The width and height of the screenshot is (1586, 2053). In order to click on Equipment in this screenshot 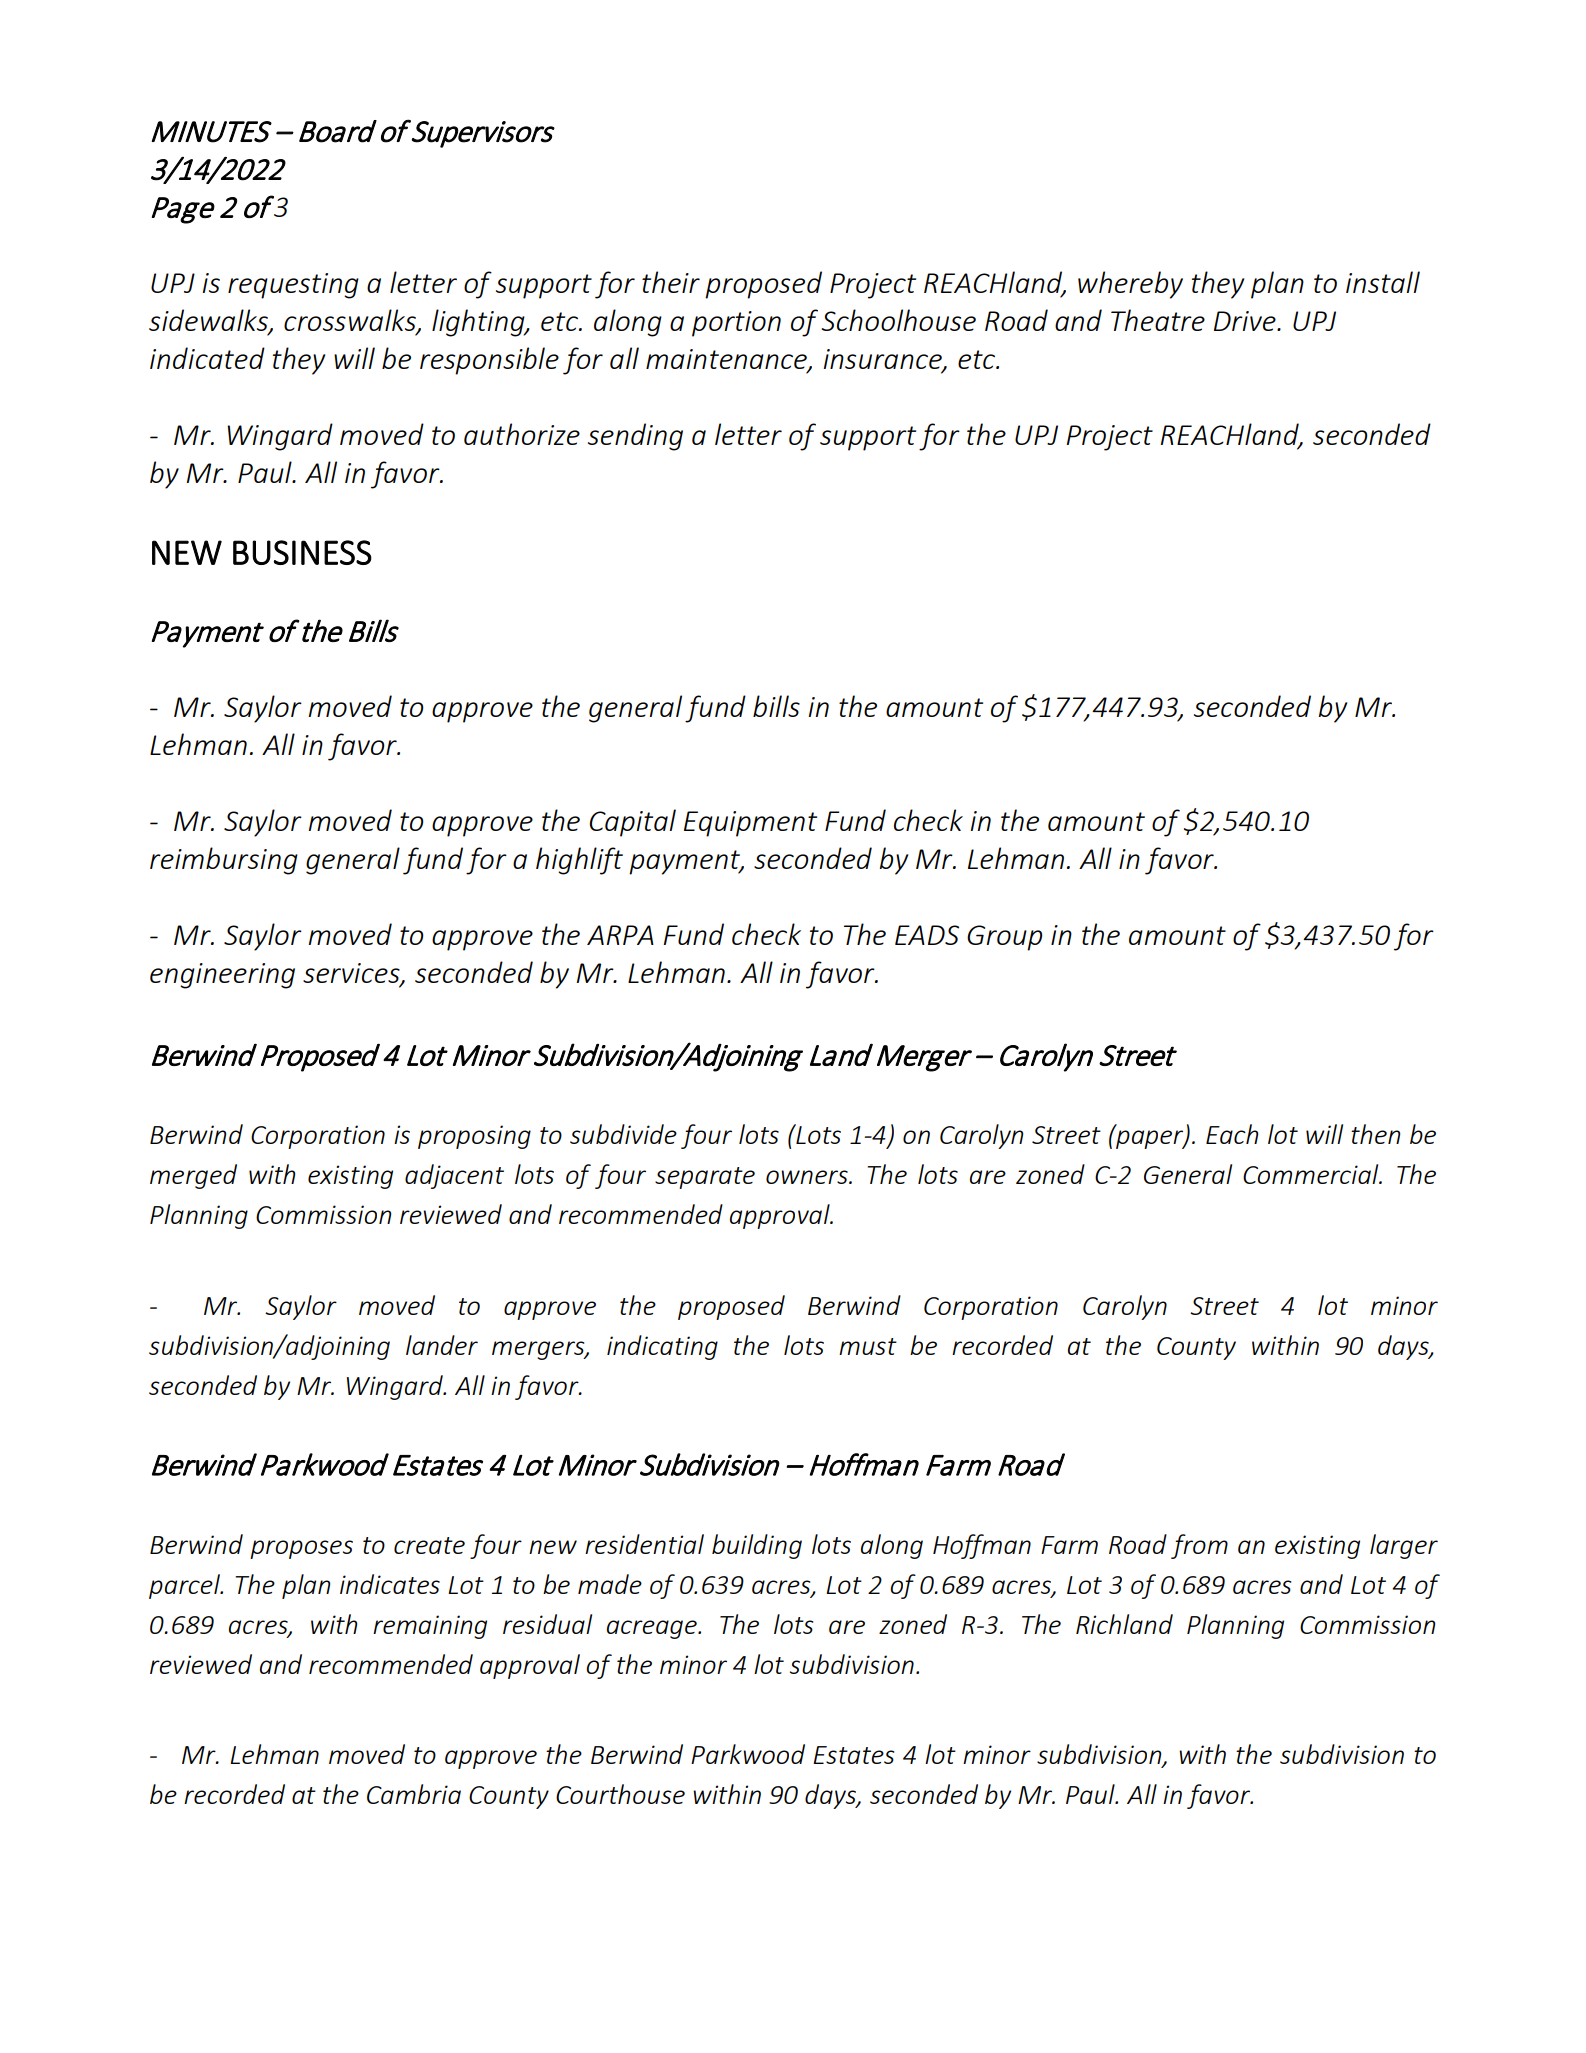, I will do `click(750, 824)`.
